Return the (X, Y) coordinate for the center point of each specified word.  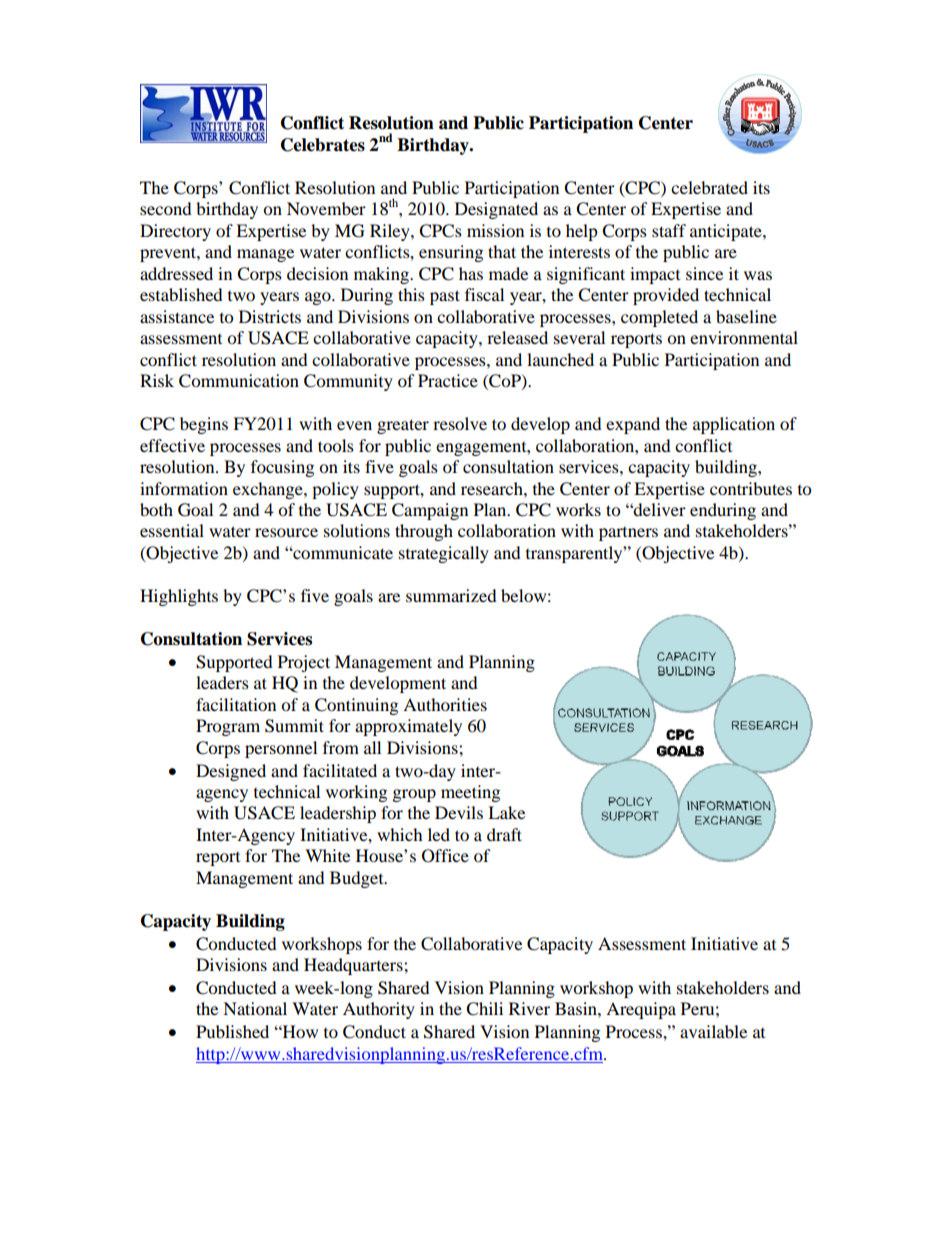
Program (228, 727)
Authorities (445, 704)
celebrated (709, 187)
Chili (484, 1009)
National (255, 1008)
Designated (496, 210)
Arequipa (641, 1010)
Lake (506, 812)
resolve (460, 423)
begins (204, 425)
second (166, 208)
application (734, 425)
